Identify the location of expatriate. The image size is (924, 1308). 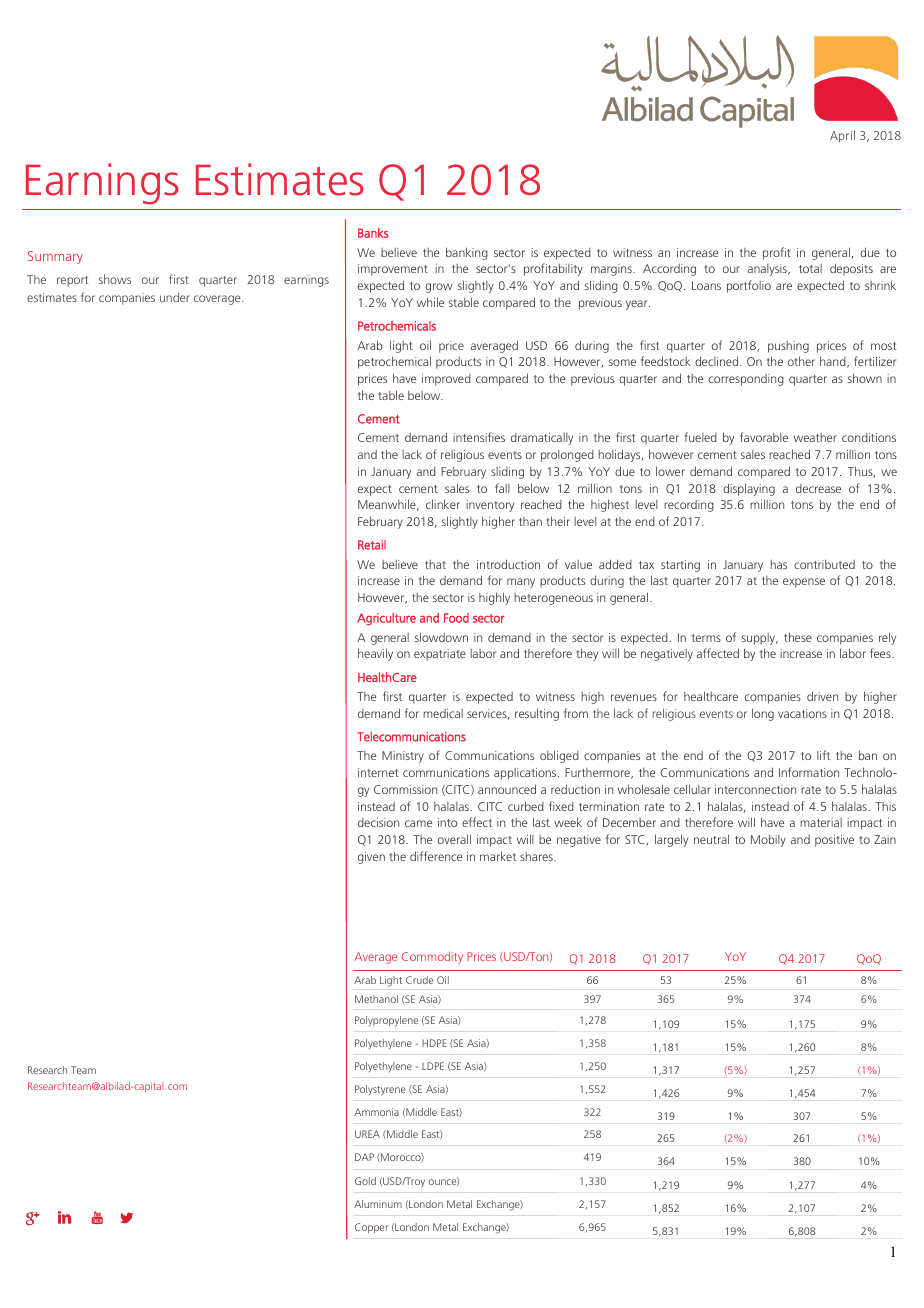
(440, 655).
